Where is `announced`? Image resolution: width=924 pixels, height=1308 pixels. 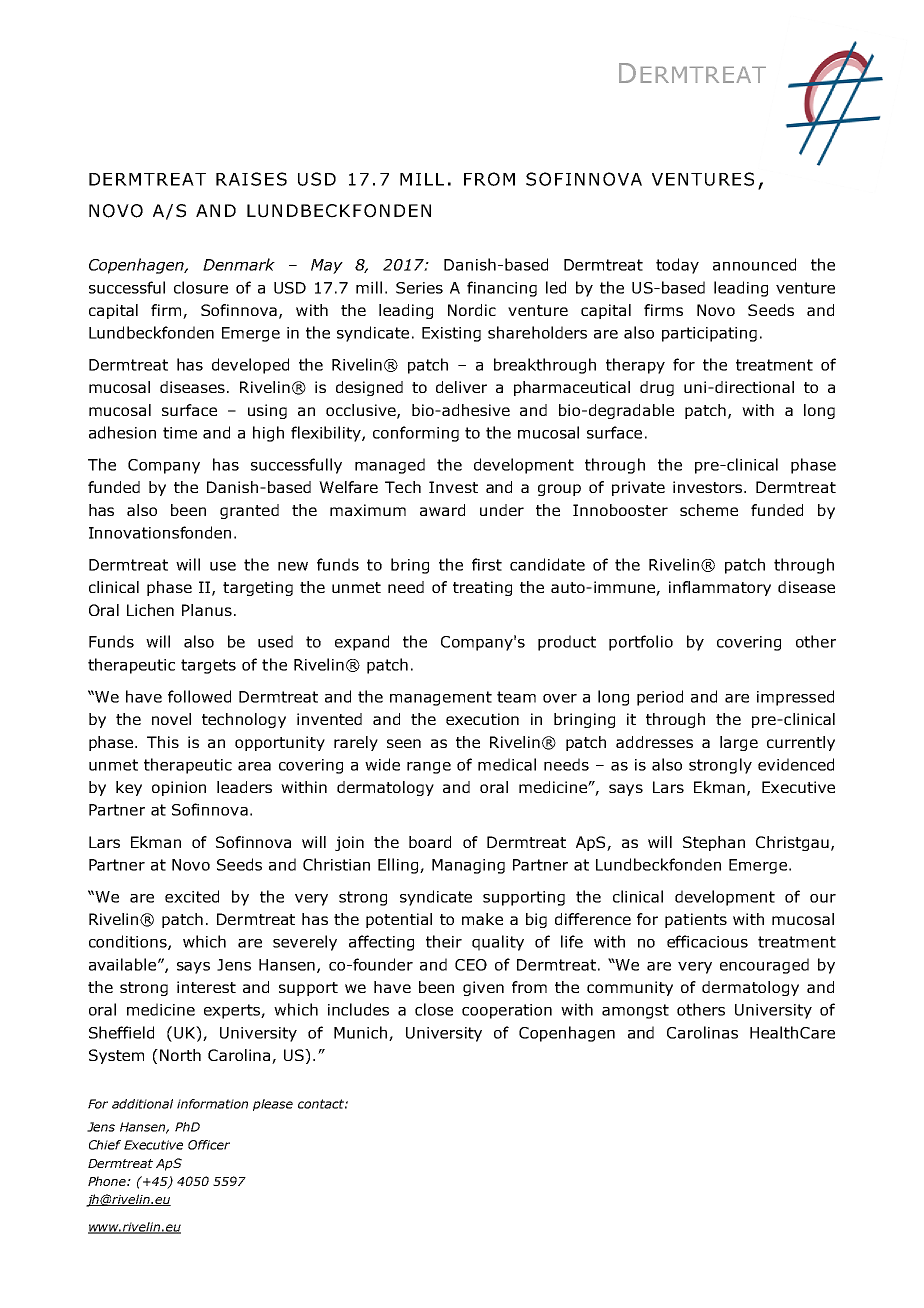
announced is located at coordinates (754, 264).
